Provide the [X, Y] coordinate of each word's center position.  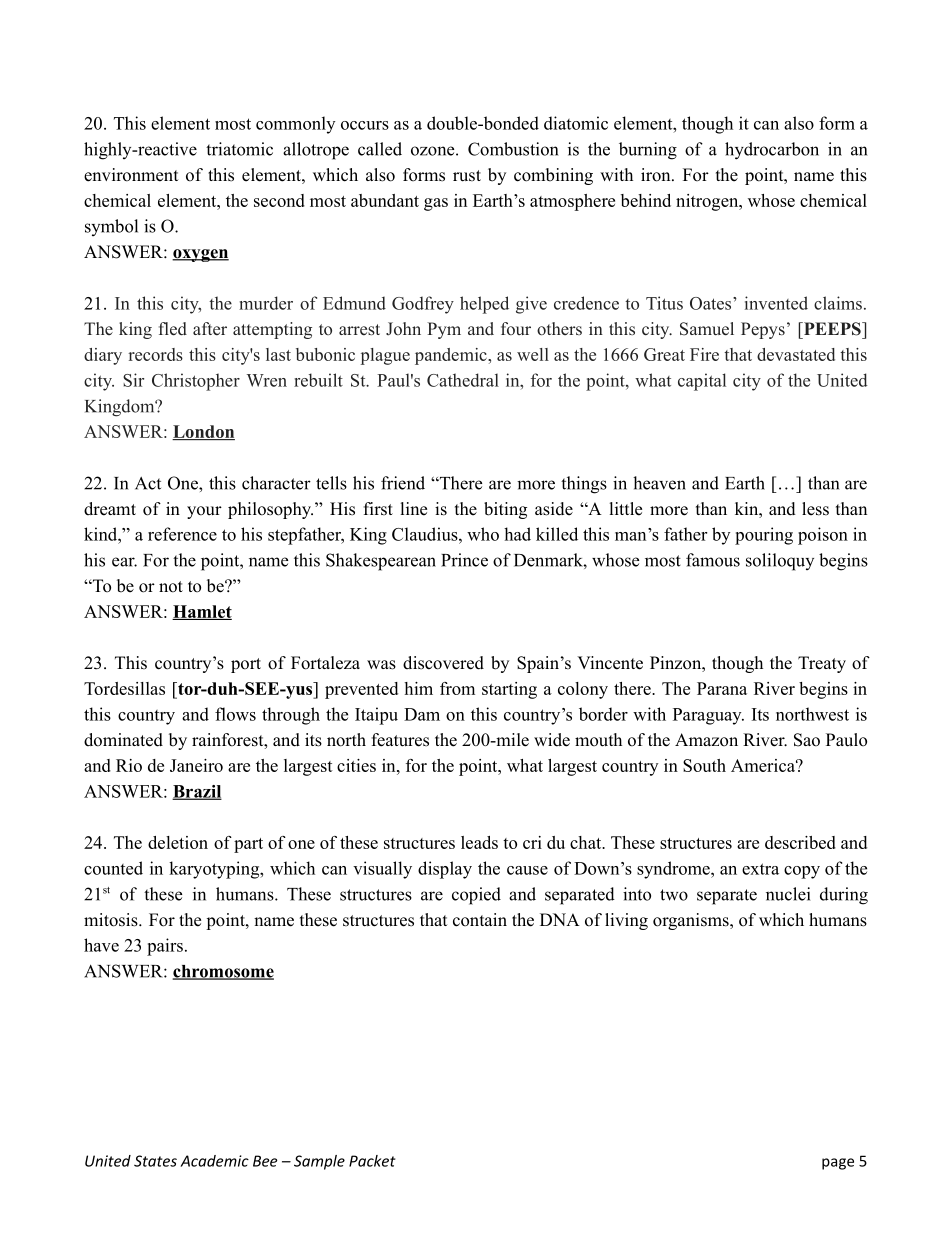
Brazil [197, 792]
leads [479, 842]
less [815, 509]
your [204, 512]
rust [467, 176]
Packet [372, 1161]
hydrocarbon [772, 151]
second [279, 200]
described [800, 842]
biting [505, 510]
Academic [214, 1161]
